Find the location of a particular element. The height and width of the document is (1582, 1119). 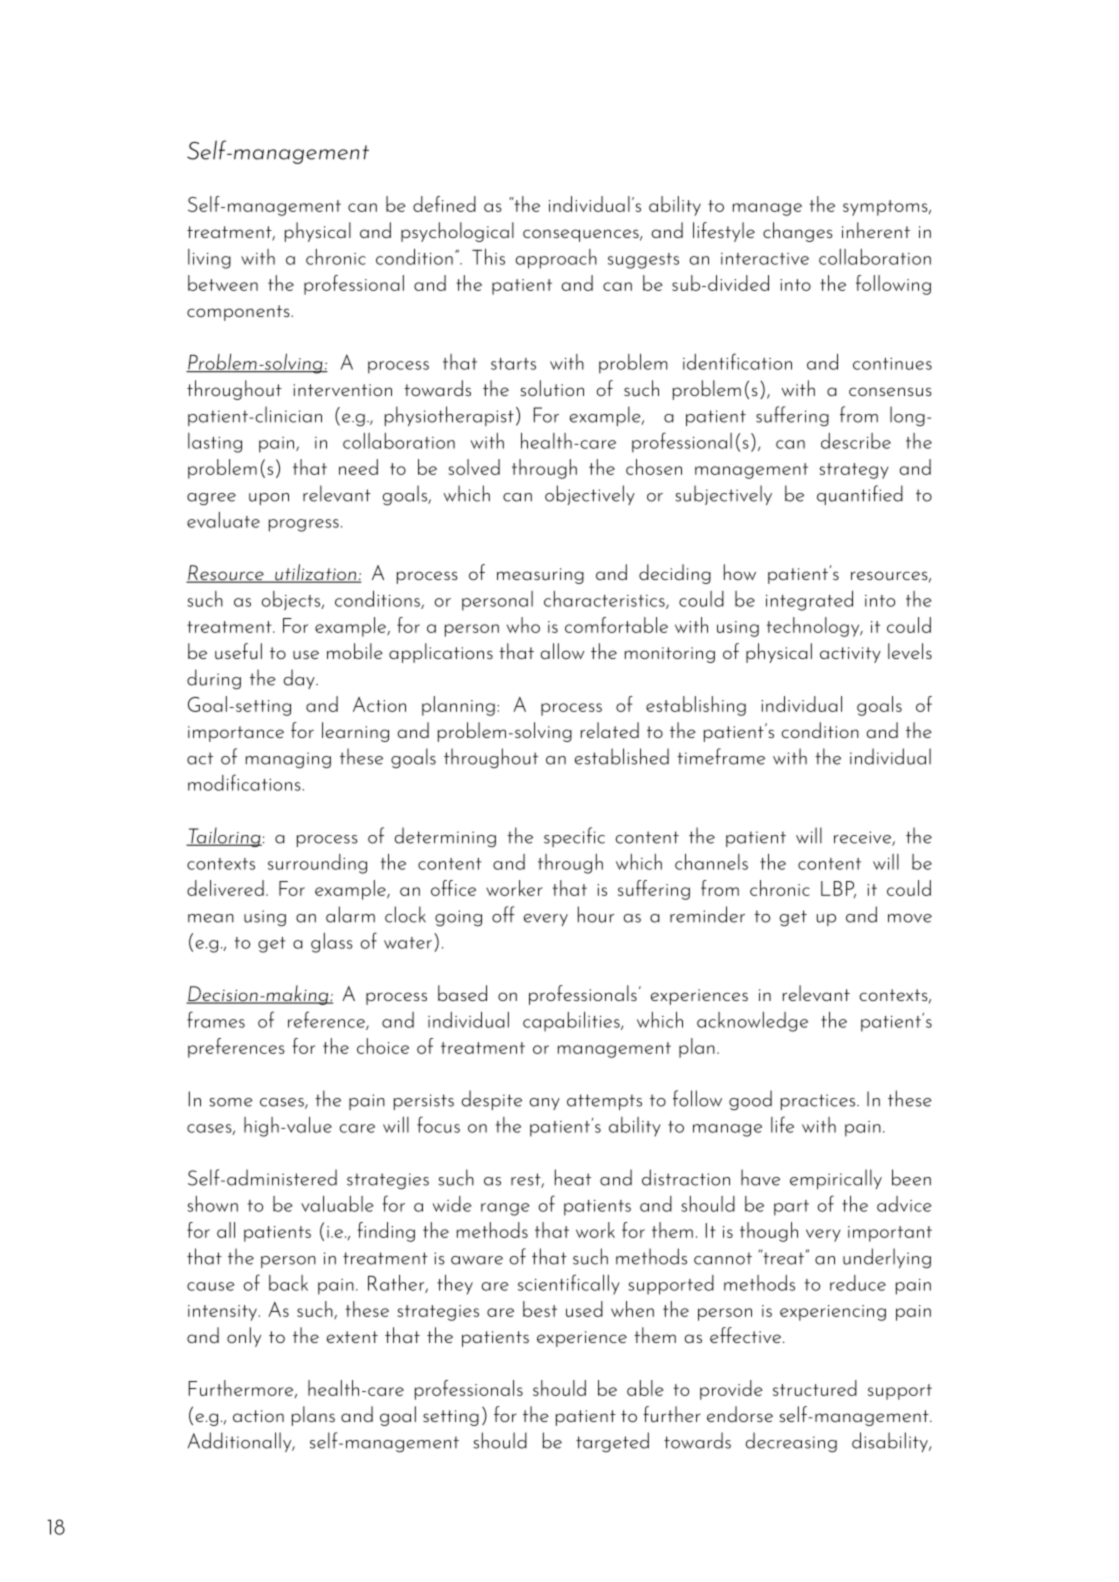

allow is located at coordinates (562, 651).
